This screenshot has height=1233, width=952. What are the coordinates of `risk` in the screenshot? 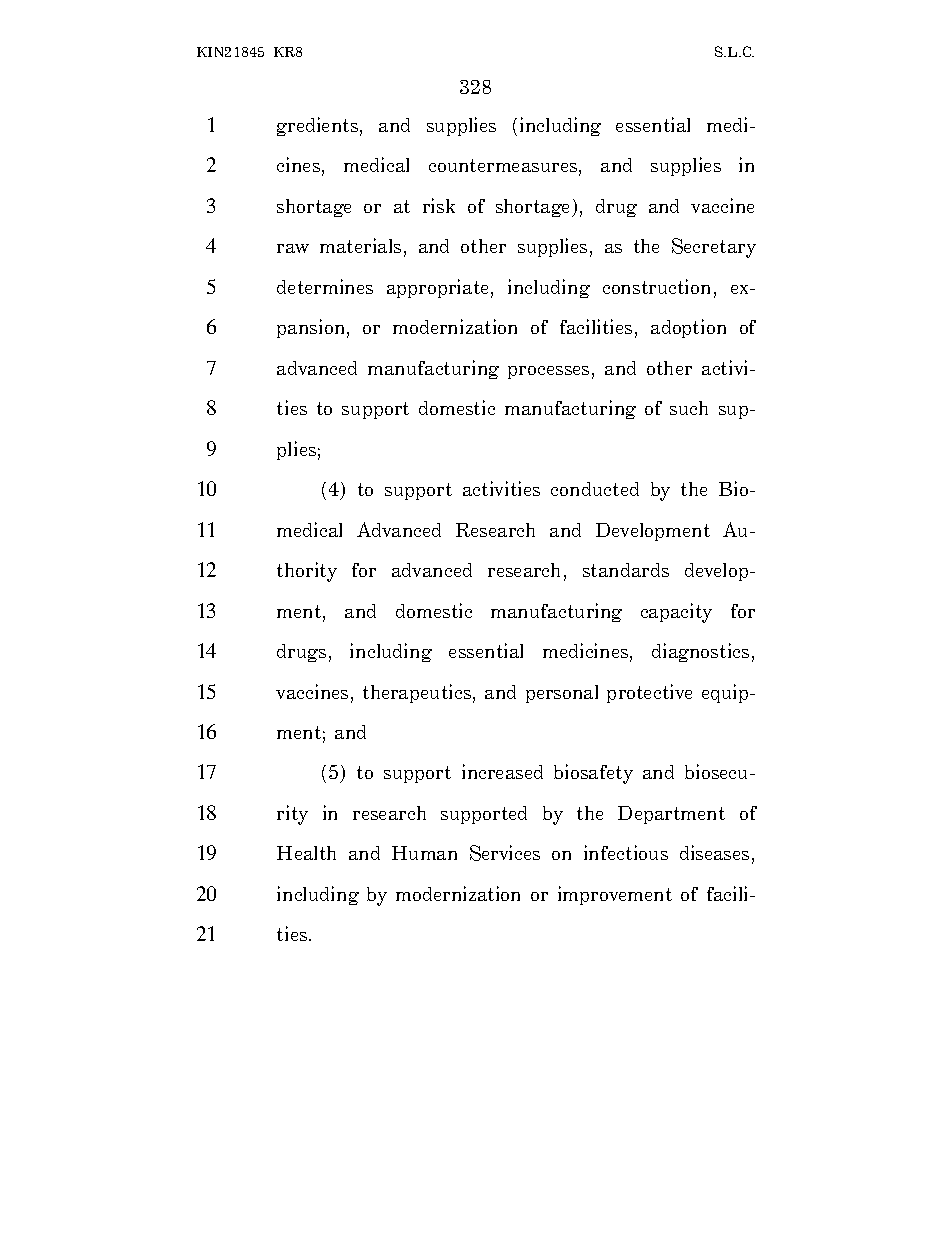 It's located at (439, 205).
